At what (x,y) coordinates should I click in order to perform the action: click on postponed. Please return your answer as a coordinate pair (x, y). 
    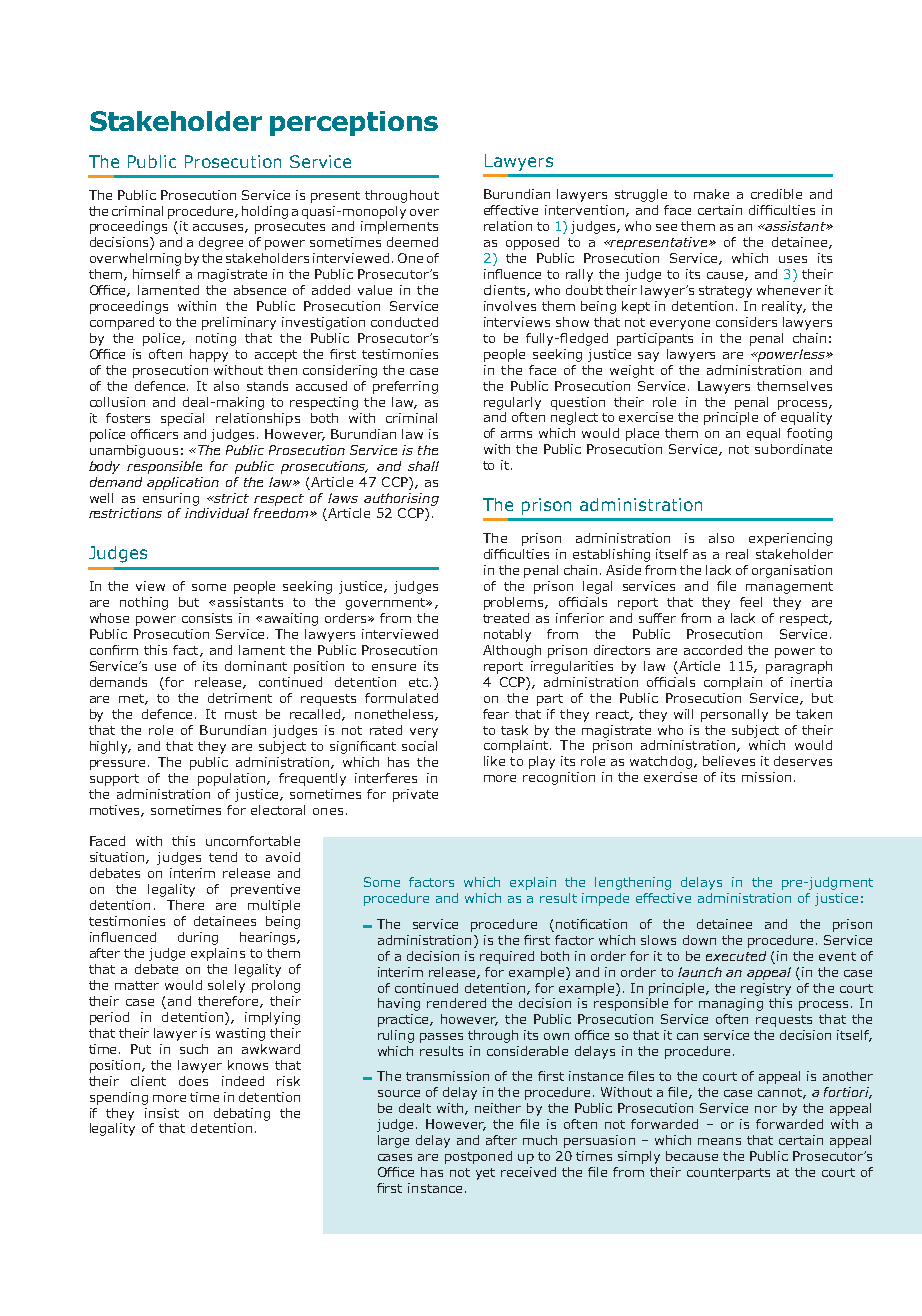
    Looking at the image, I should click on (478, 1157).
